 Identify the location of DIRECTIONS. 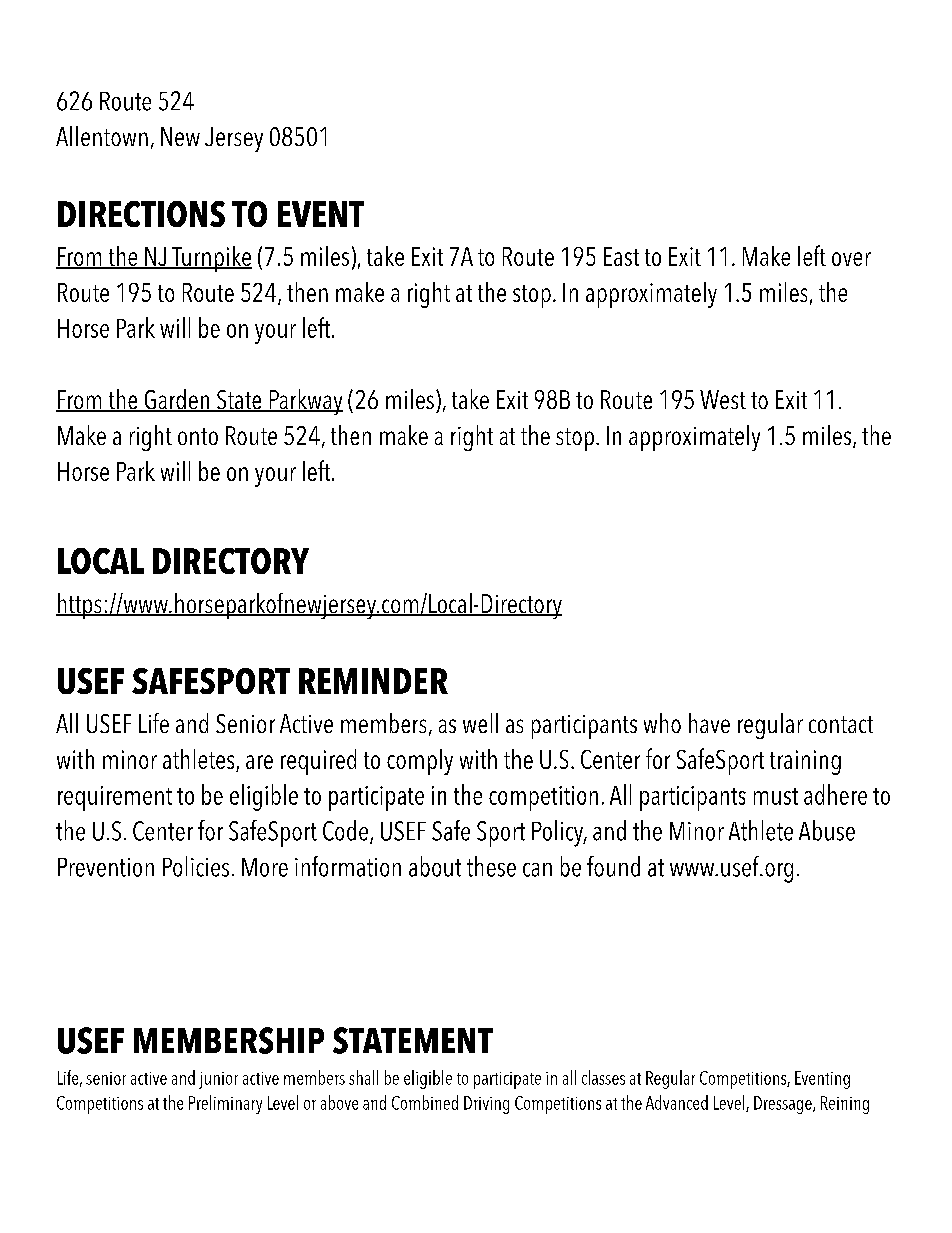
(141, 214).
